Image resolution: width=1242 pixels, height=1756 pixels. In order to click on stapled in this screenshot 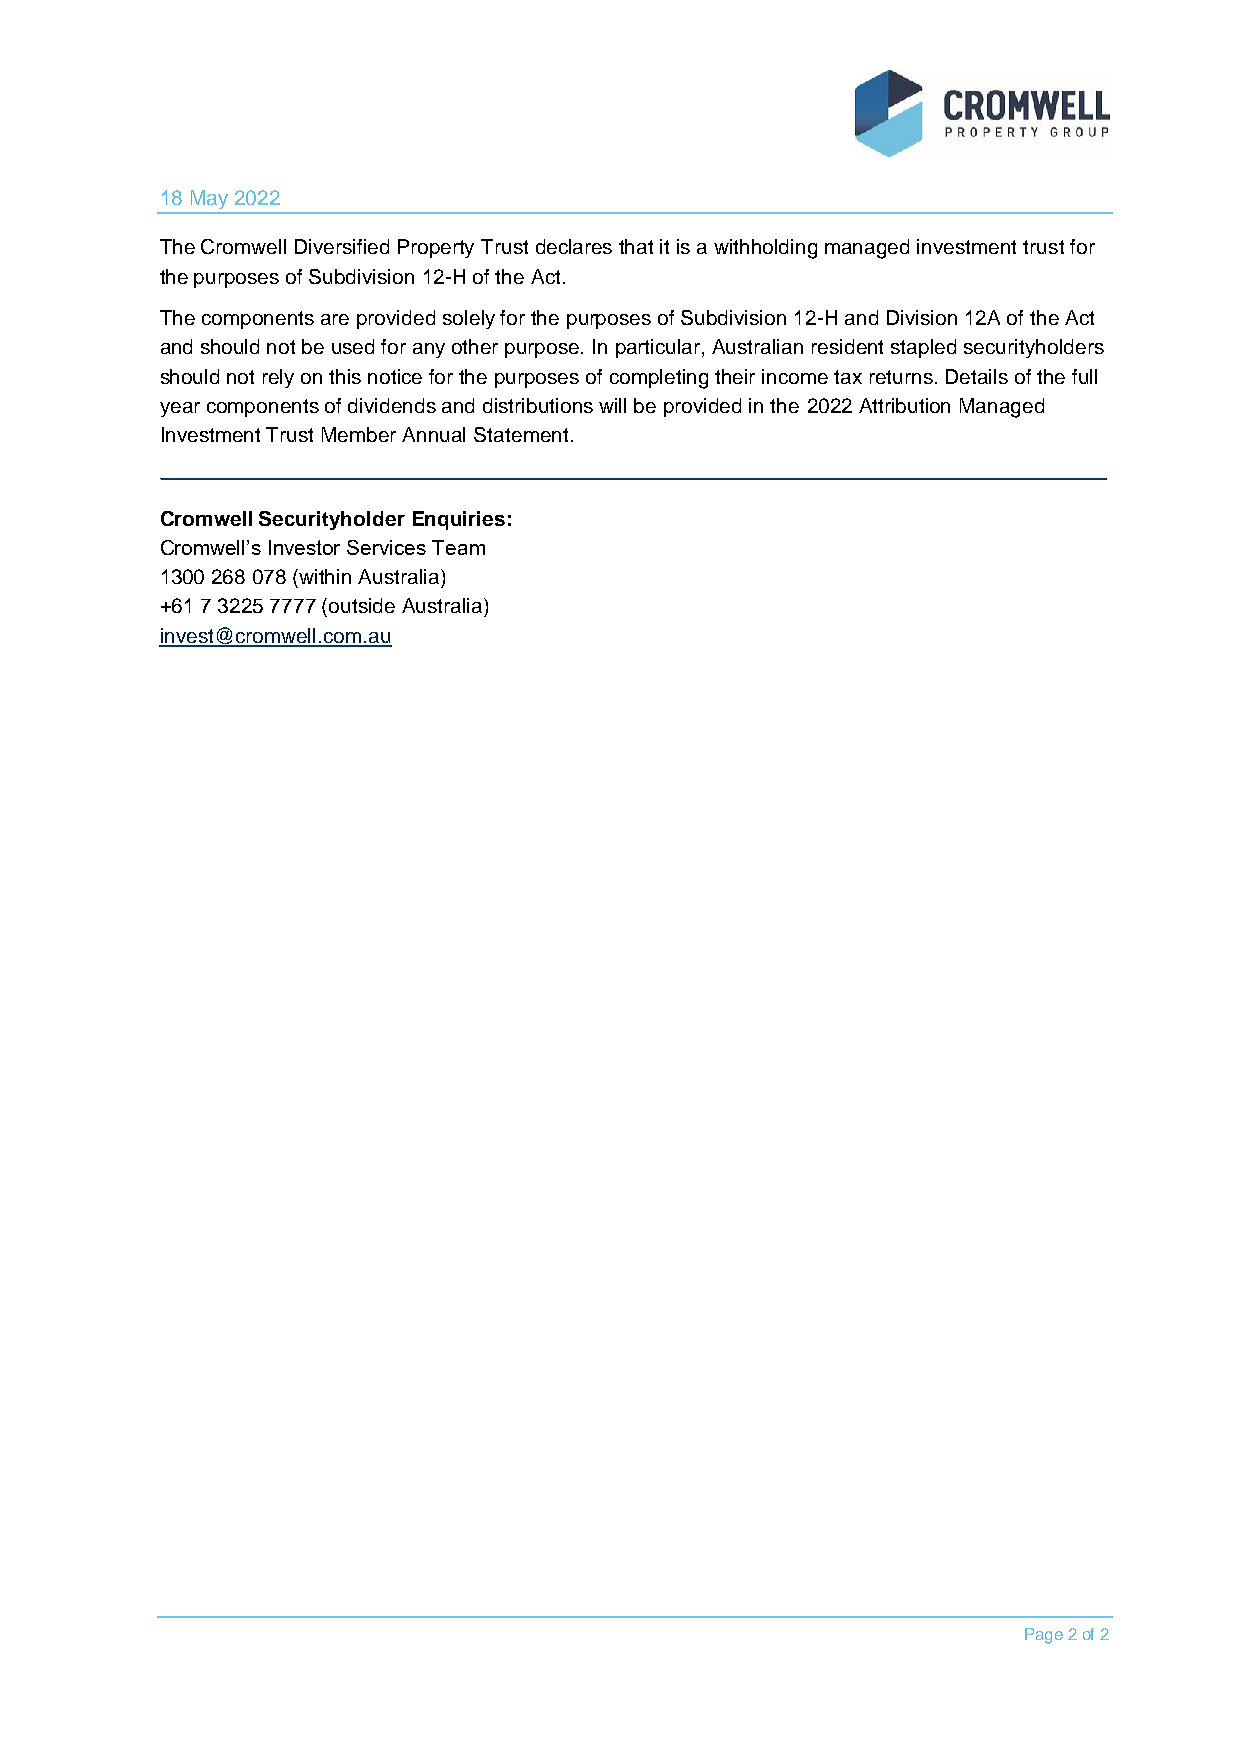, I will do `click(923, 348)`.
